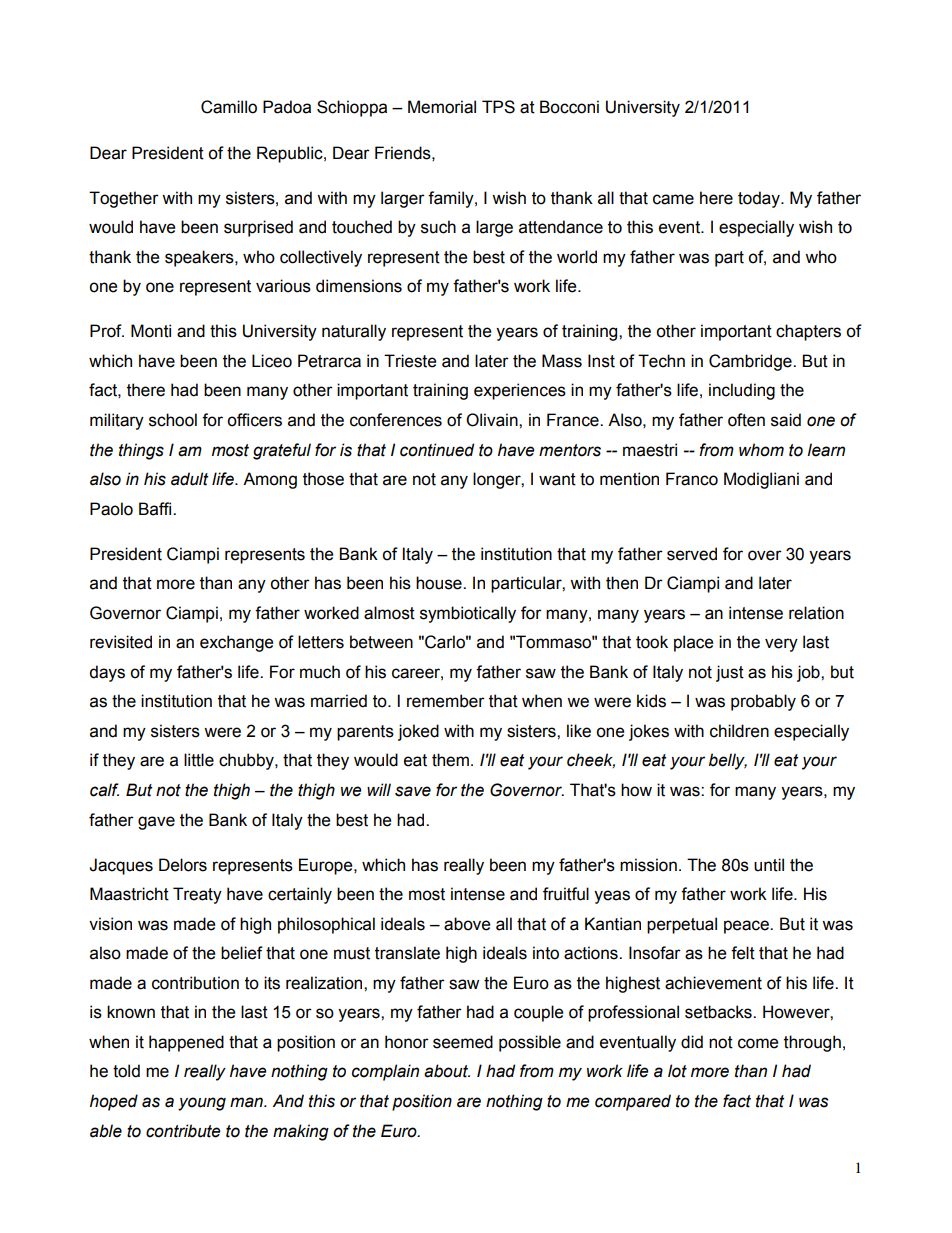 This image has width=952, height=1233. What do you see at coordinates (781, 645) in the image?
I see `very` at bounding box center [781, 645].
